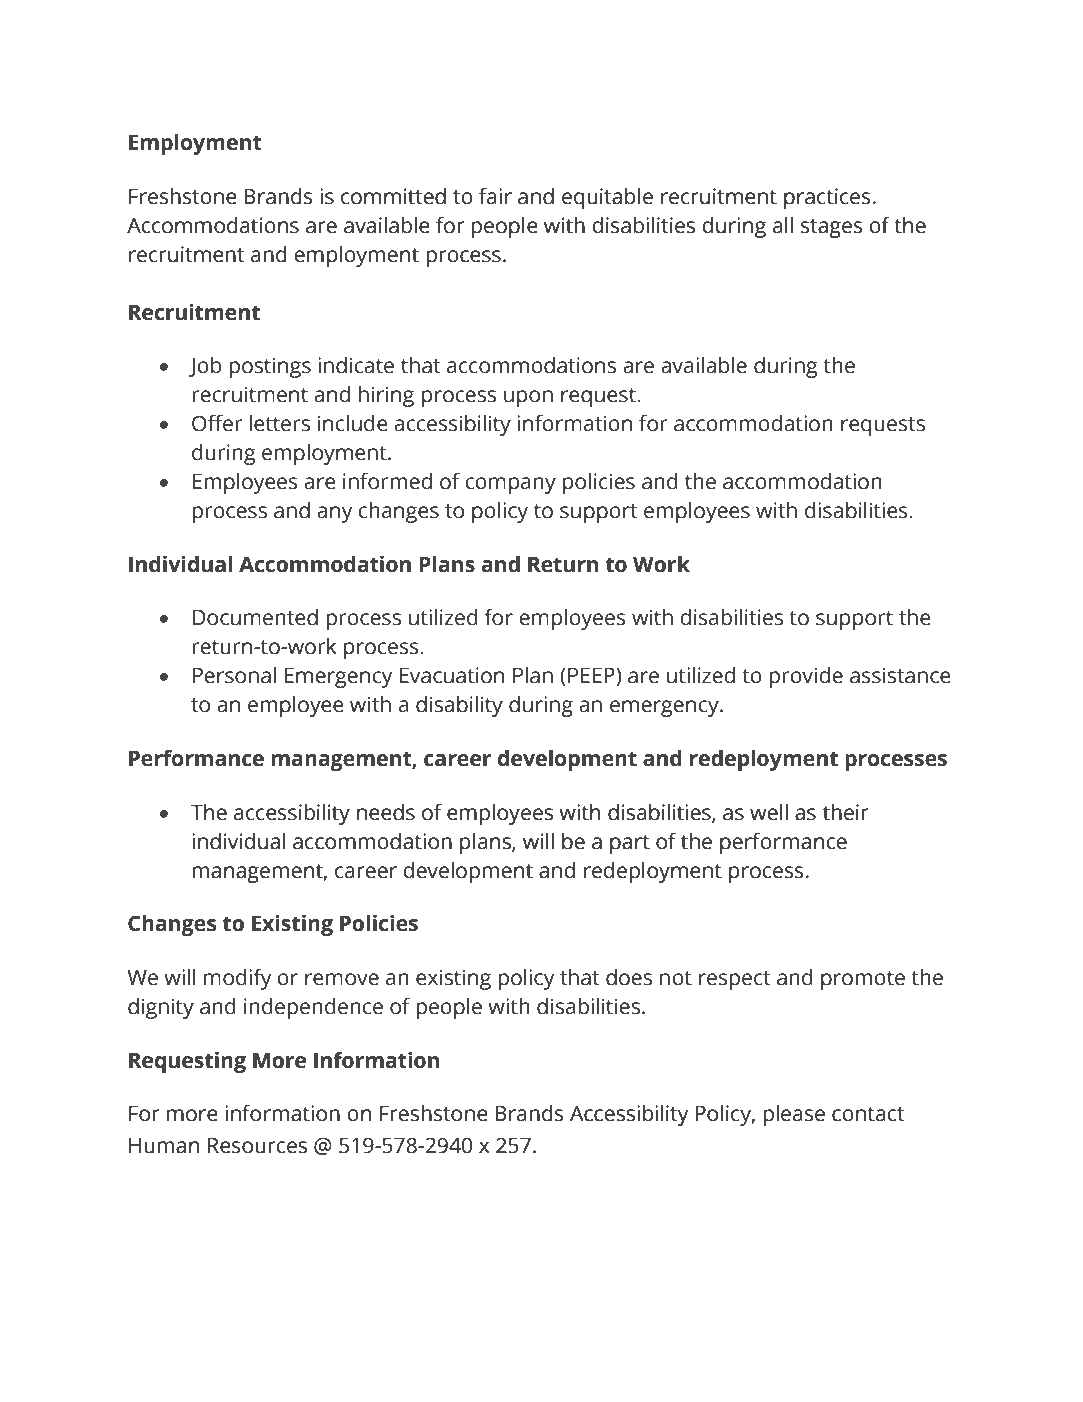 The image size is (1083, 1402). I want to click on provide, so click(806, 677).
